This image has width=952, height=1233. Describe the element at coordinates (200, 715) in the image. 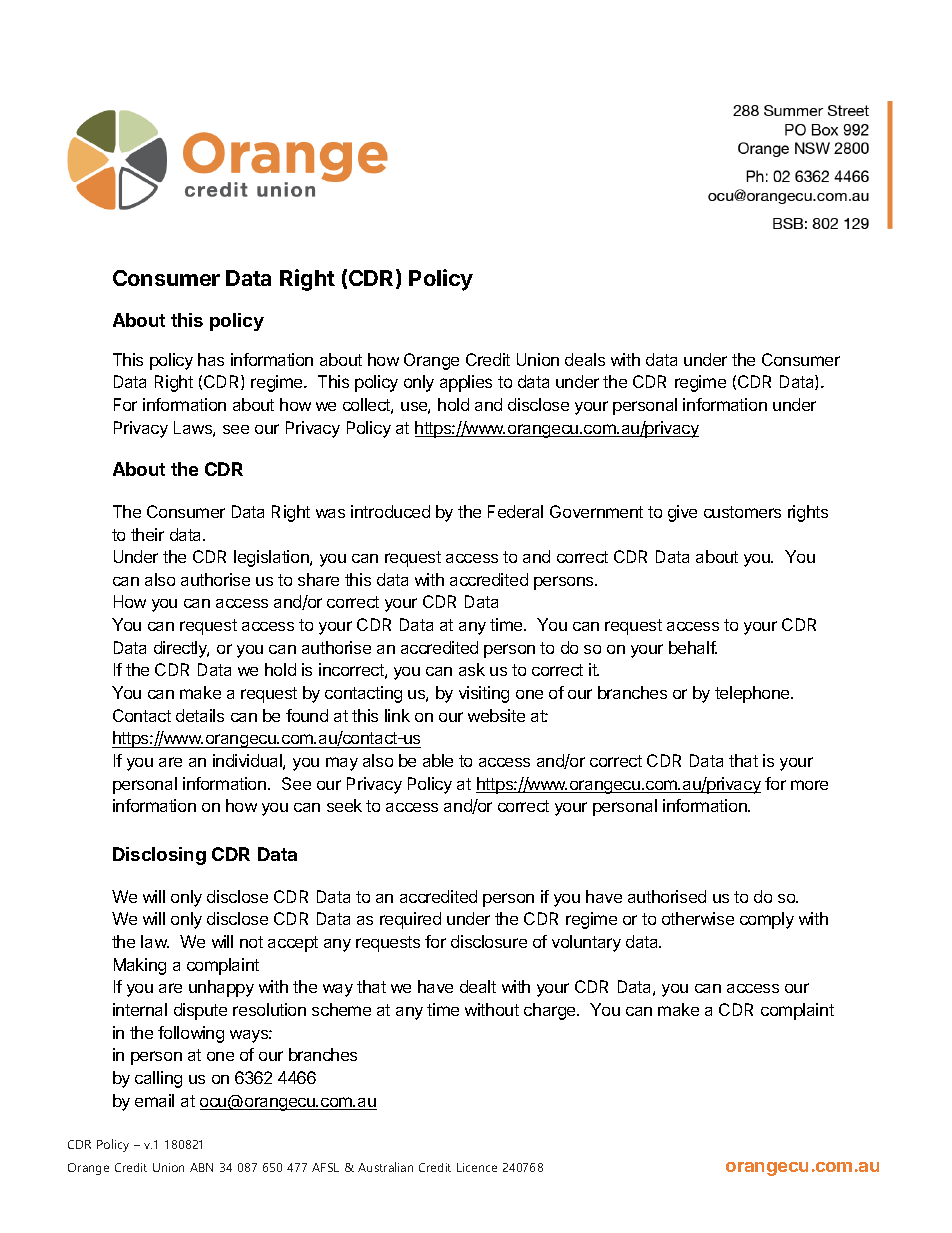

I see `details` at that location.
